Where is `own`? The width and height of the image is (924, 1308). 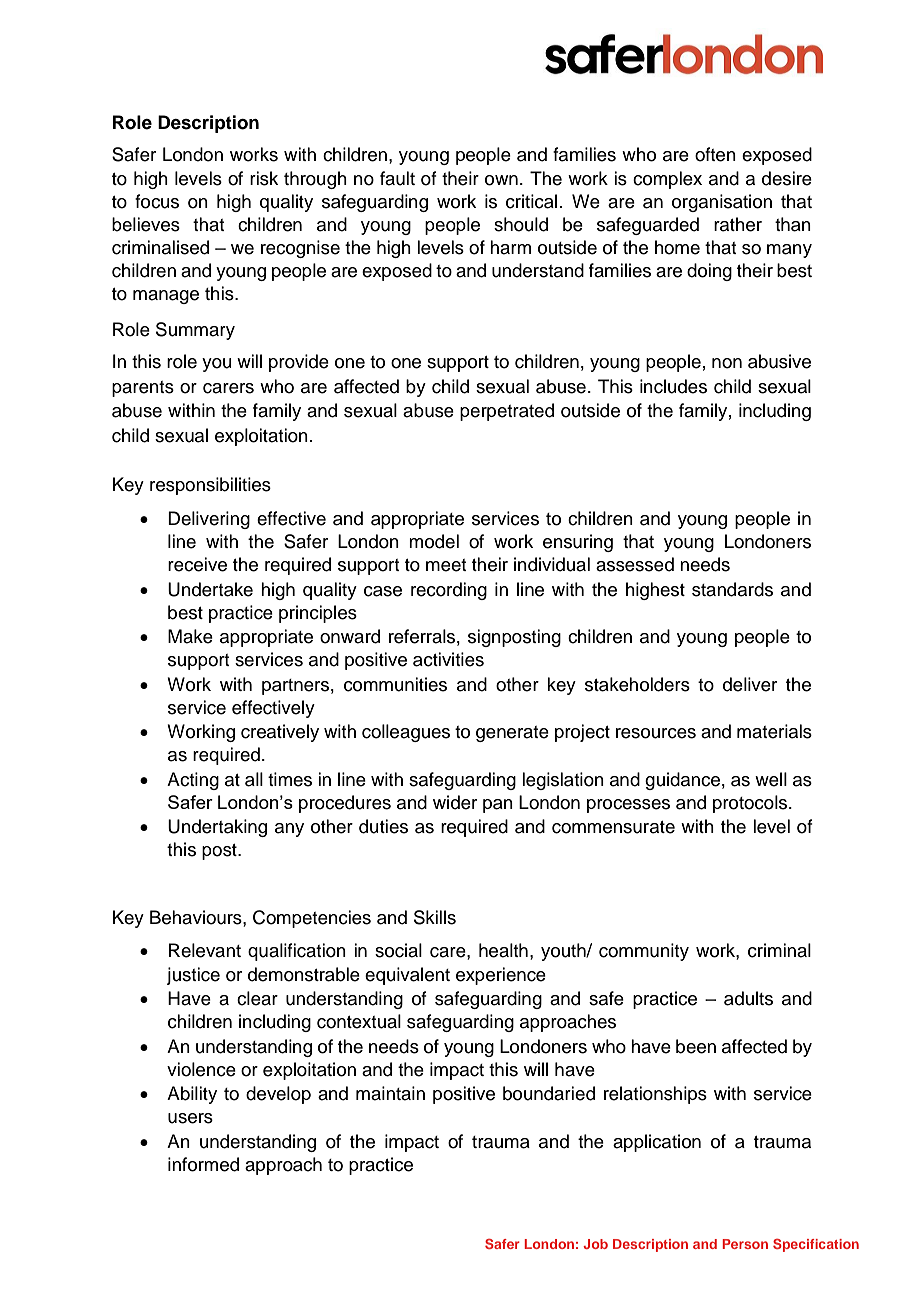 own is located at coordinates (501, 180).
